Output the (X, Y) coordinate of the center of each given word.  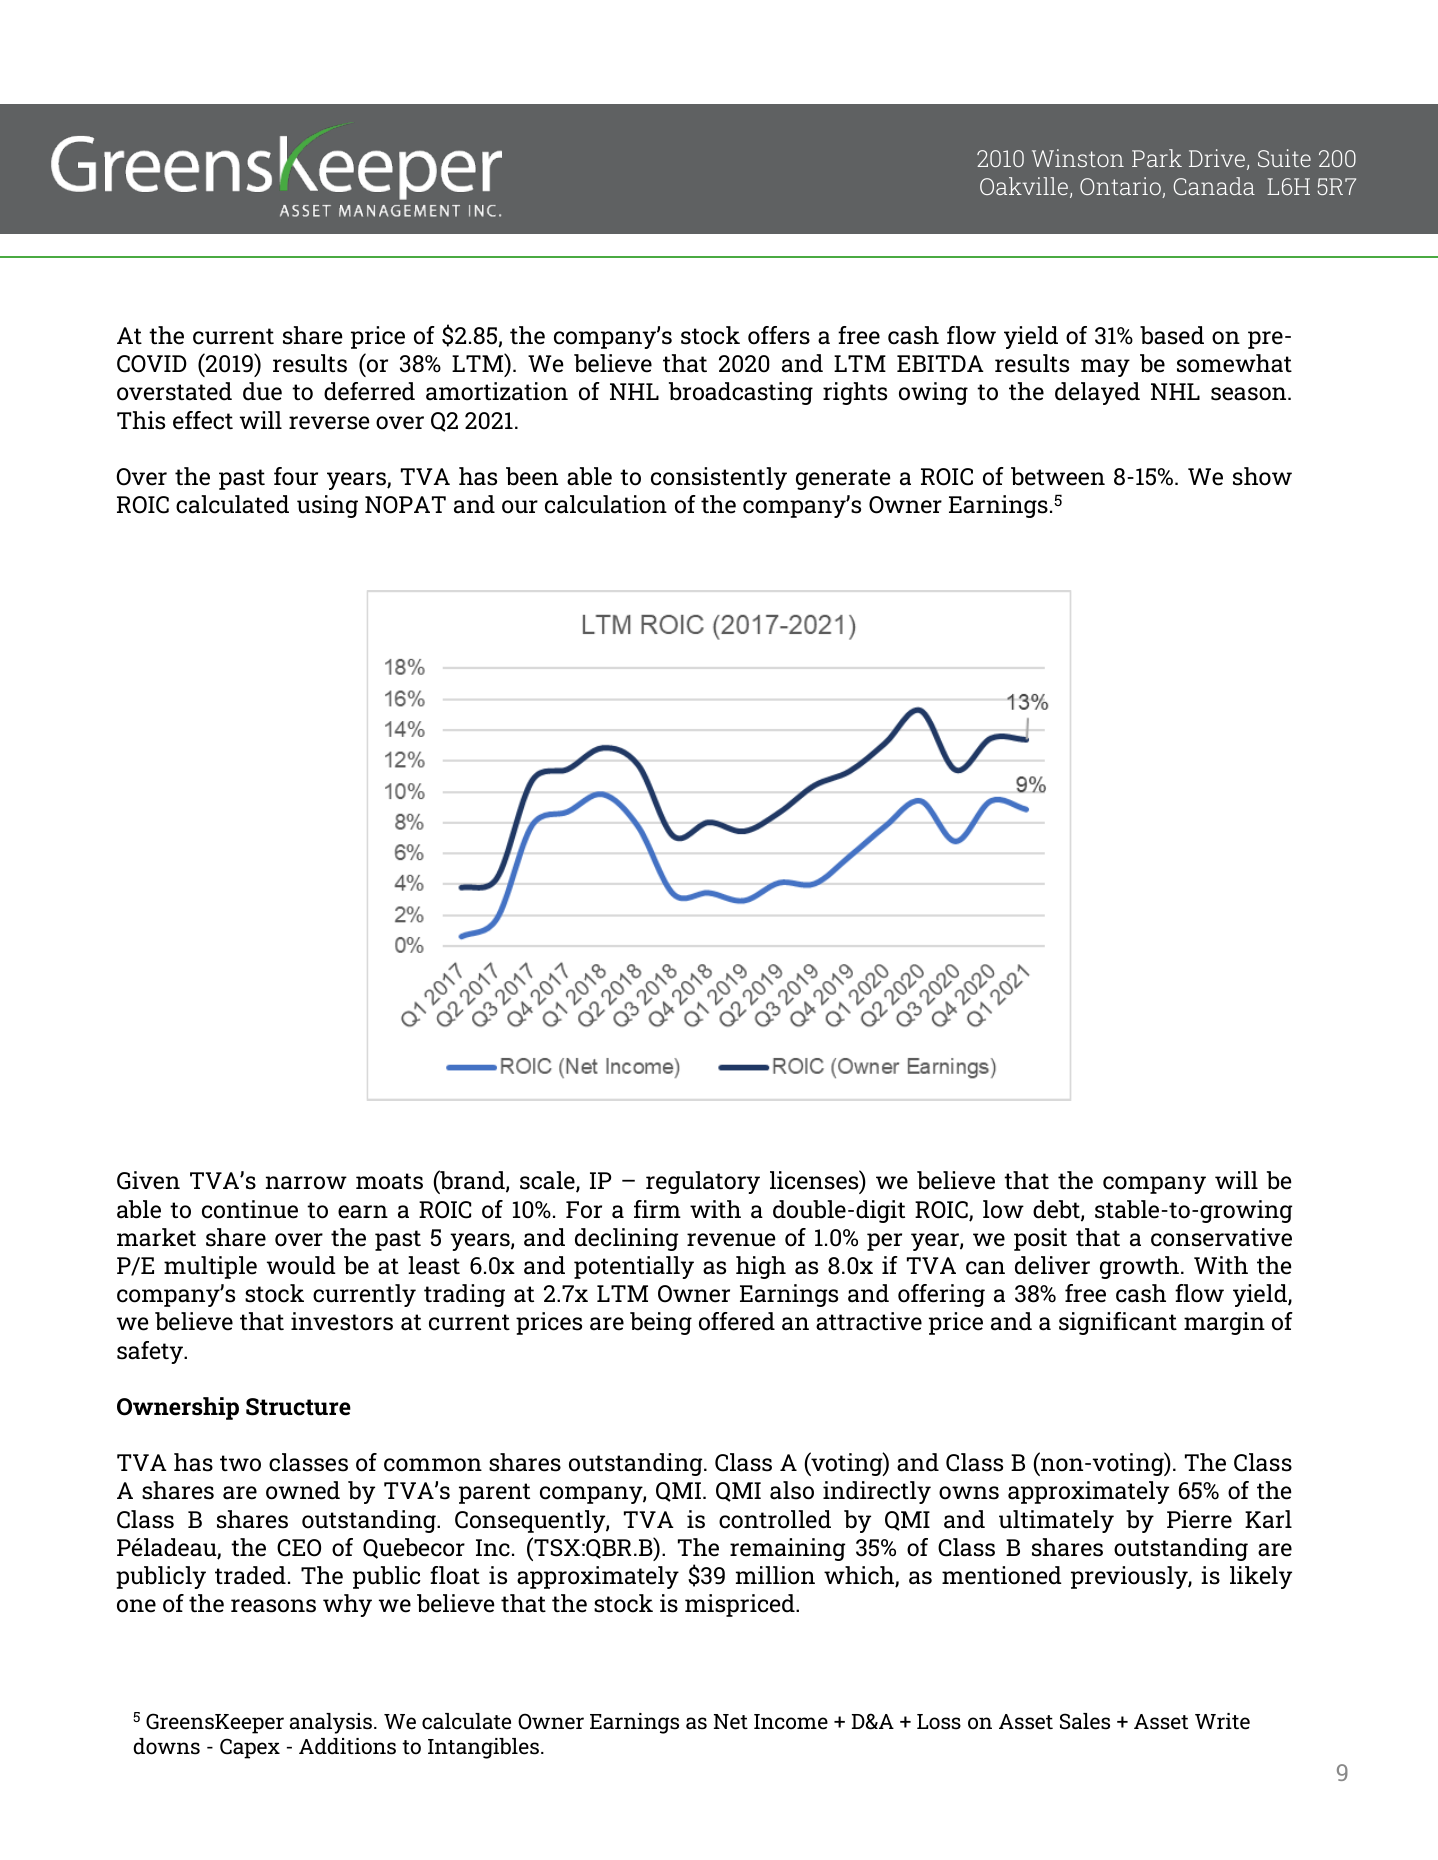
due (262, 391)
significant (1118, 1323)
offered (737, 1321)
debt (1057, 1210)
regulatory (703, 1182)
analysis (332, 1723)
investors (342, 1321)
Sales (1085, 1721)
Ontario (1121, 187)
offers (779, 335)
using (327, 506)
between (1058, 476)
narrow (306, 1183)
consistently (719, 478)
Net (731, 1722)
